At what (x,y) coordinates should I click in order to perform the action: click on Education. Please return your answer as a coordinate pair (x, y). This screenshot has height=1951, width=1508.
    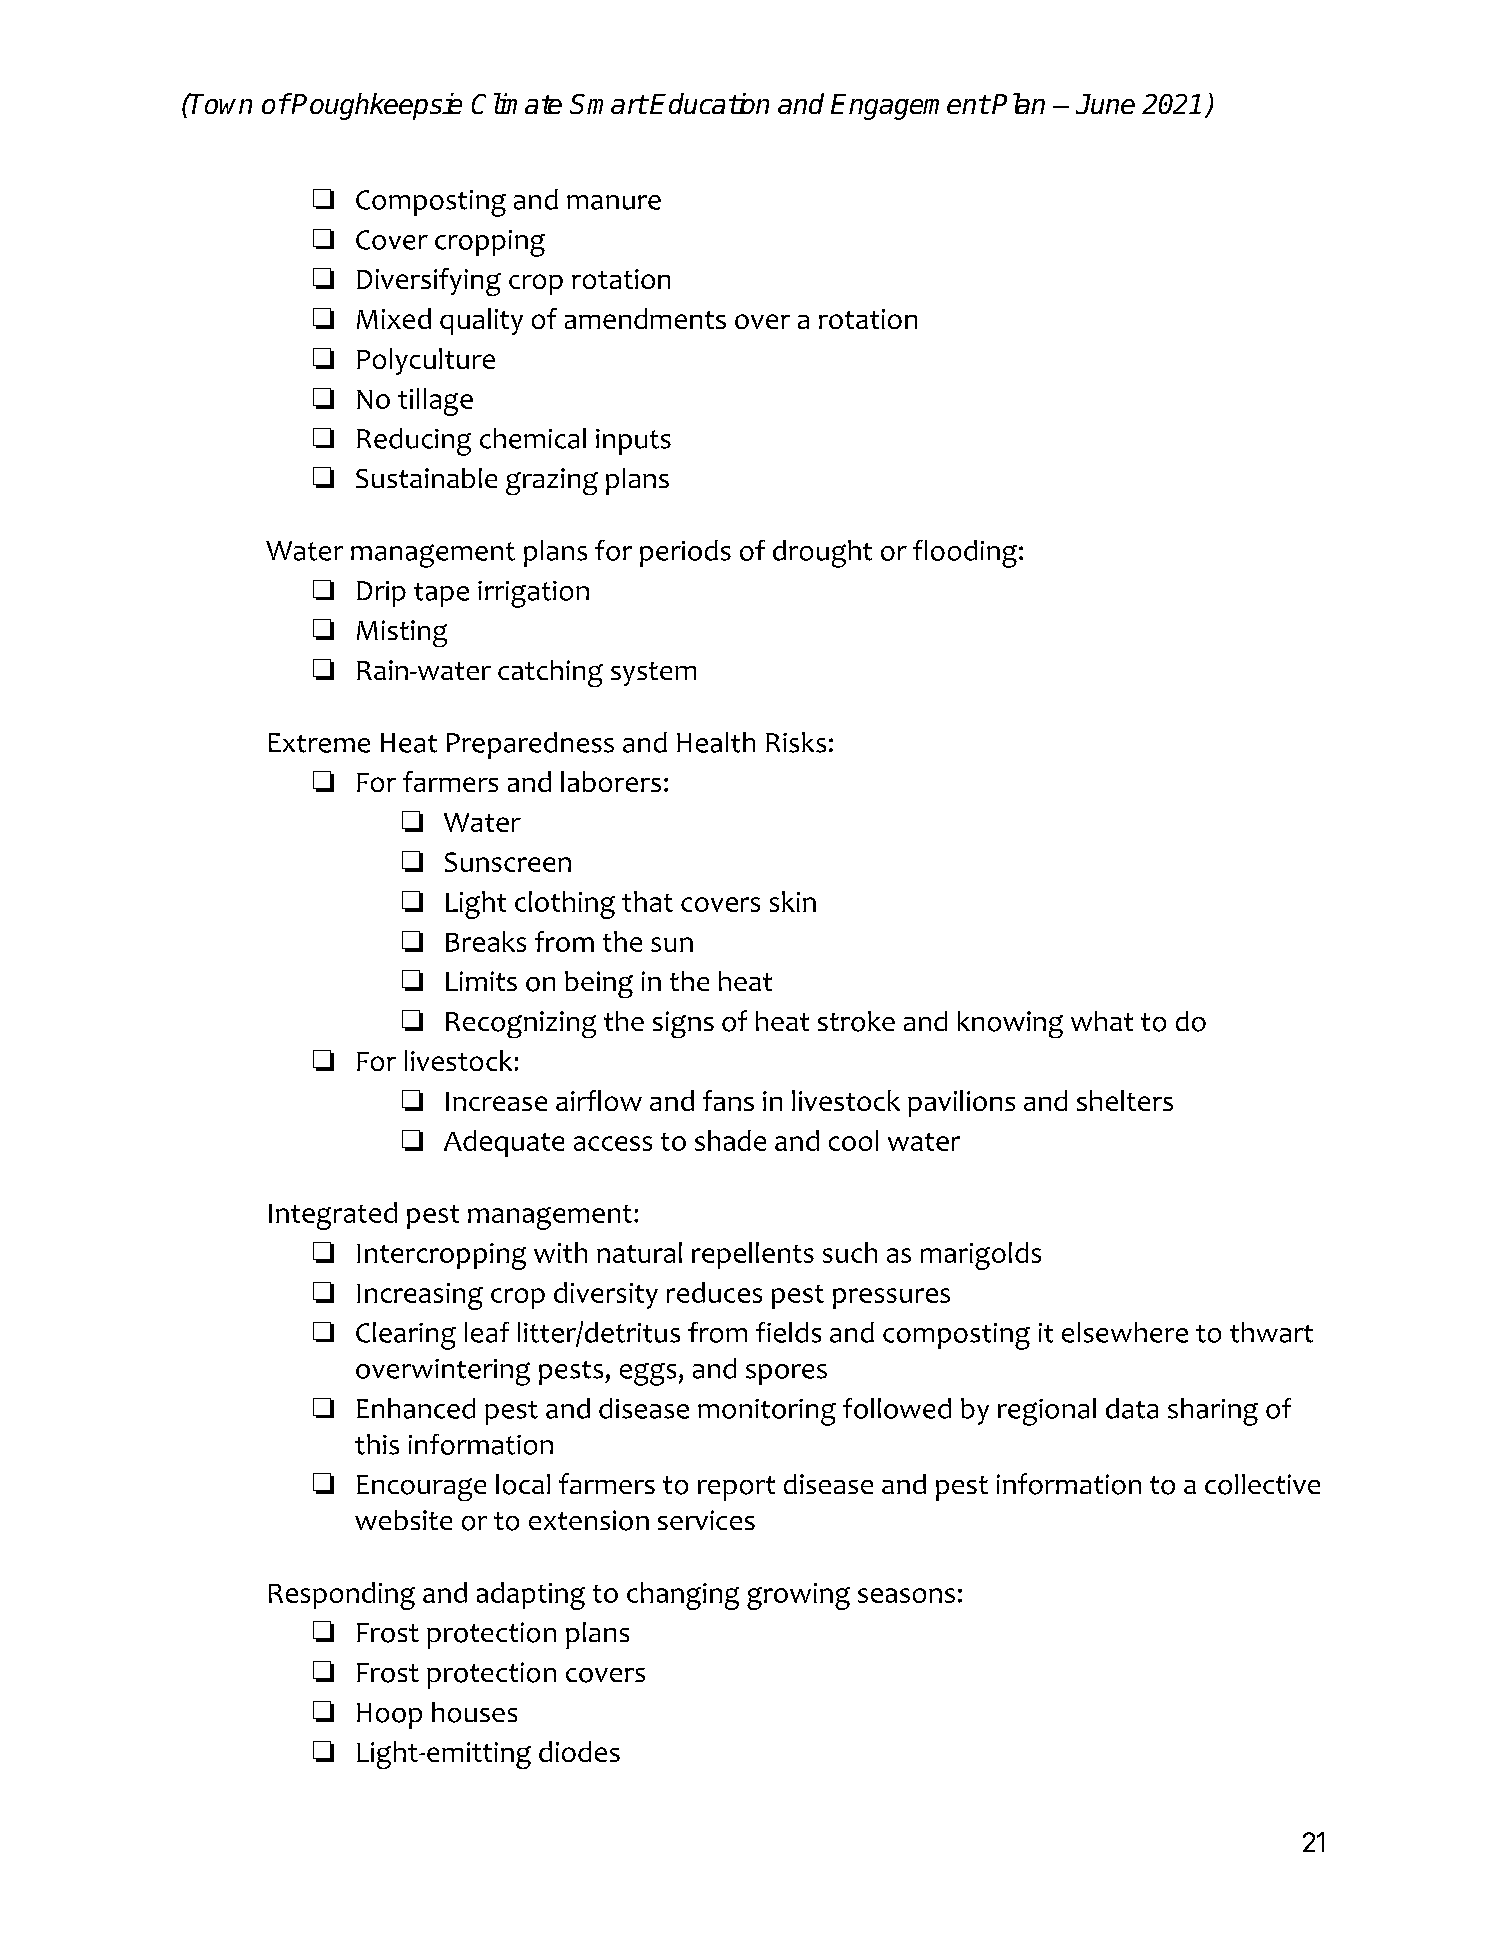
    Looking at the image, I should click on (709, 103).
